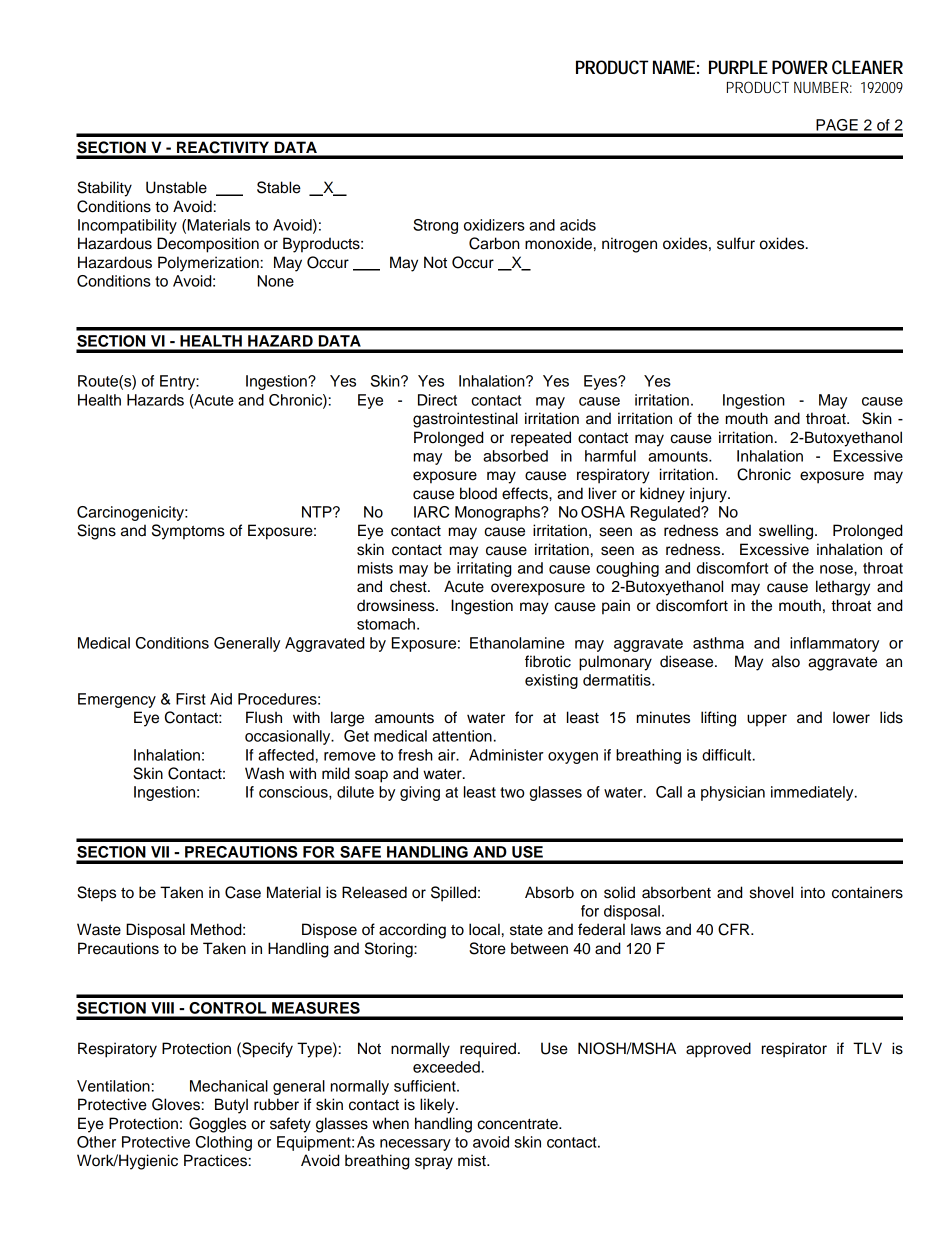  Describe the element at coordinates (188, 532) in the screenshot. I see `Symptoms` at that location.
